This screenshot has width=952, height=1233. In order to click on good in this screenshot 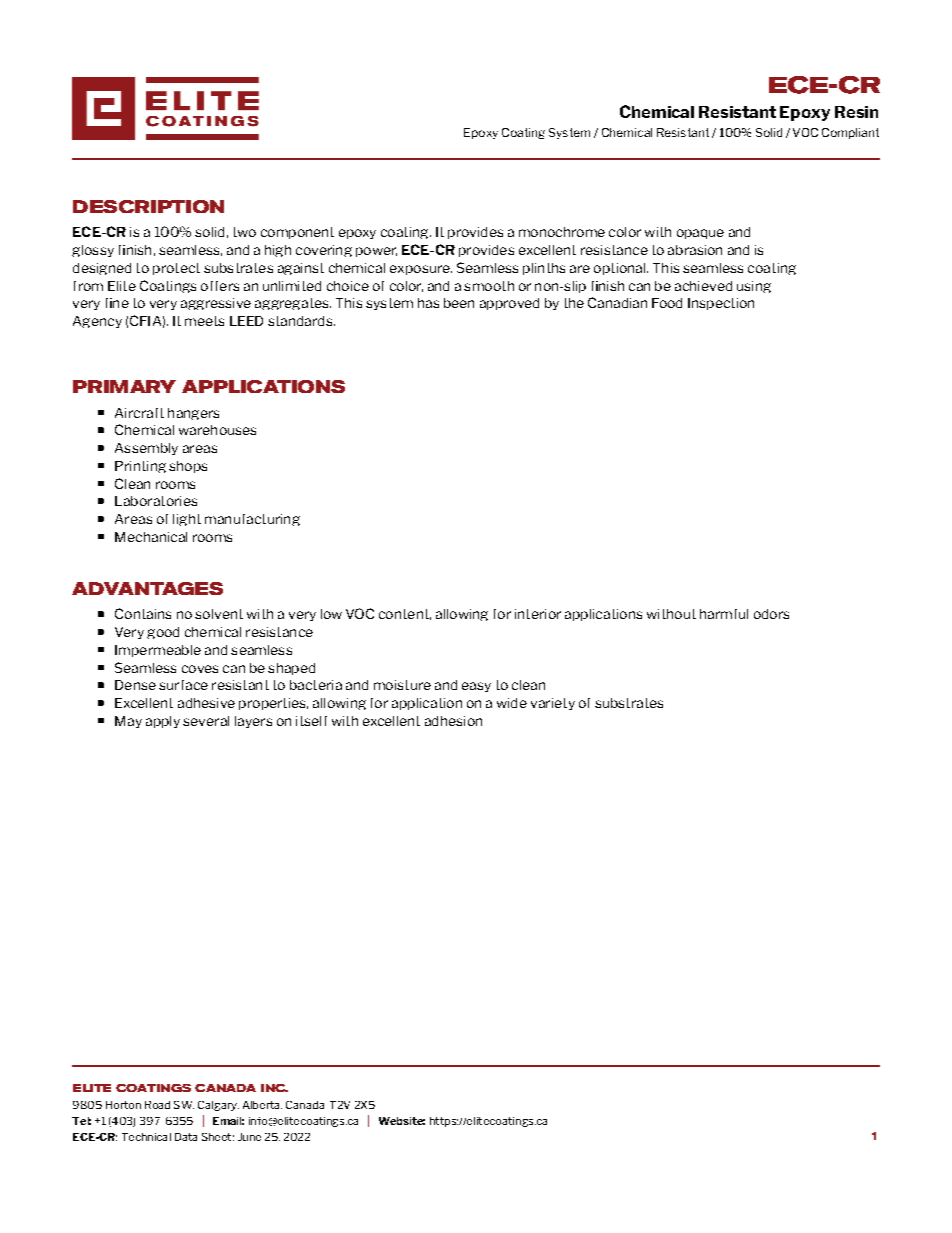, I will do `click(163, 633)`.
